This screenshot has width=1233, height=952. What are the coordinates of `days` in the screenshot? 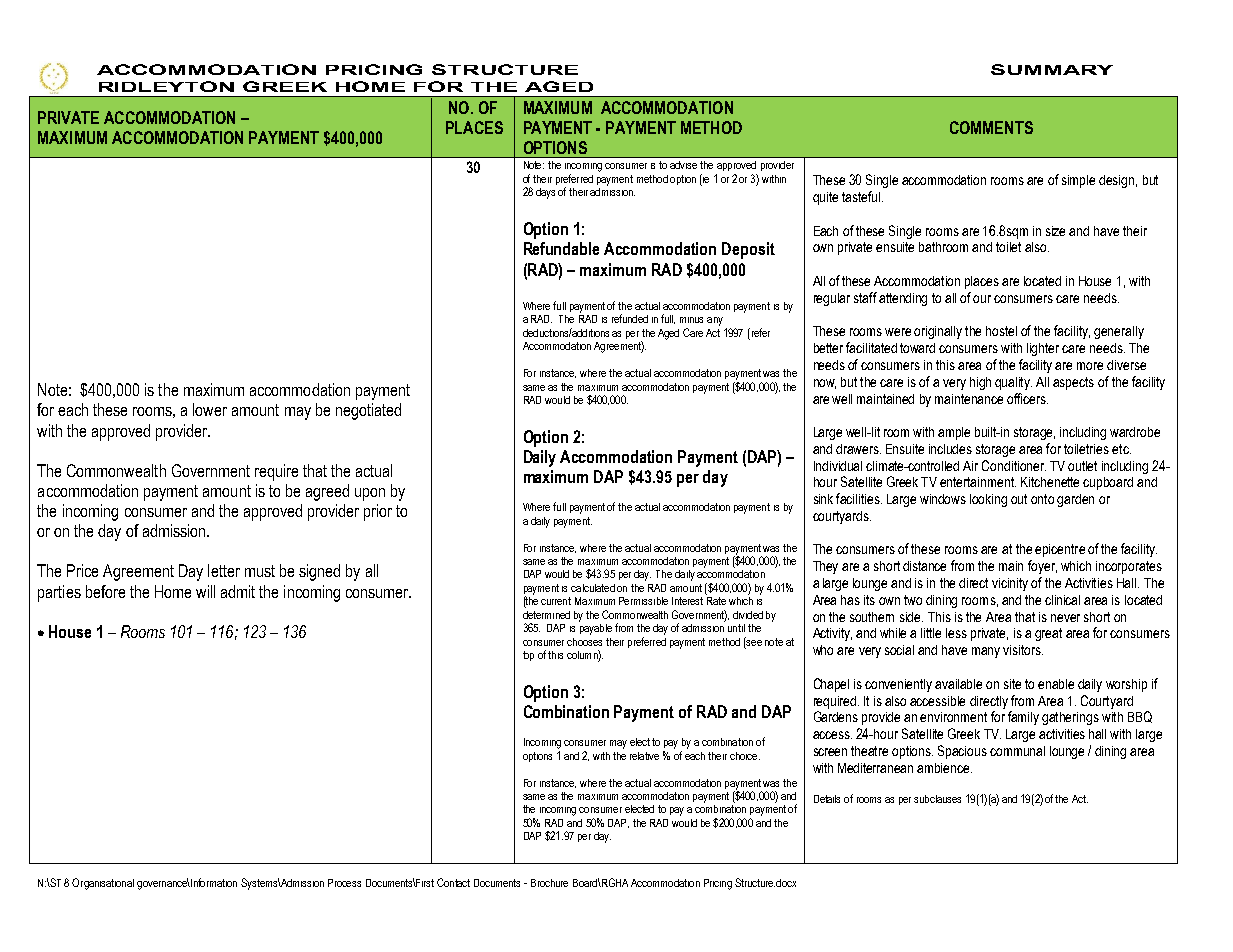 It's located at (545, 193).
